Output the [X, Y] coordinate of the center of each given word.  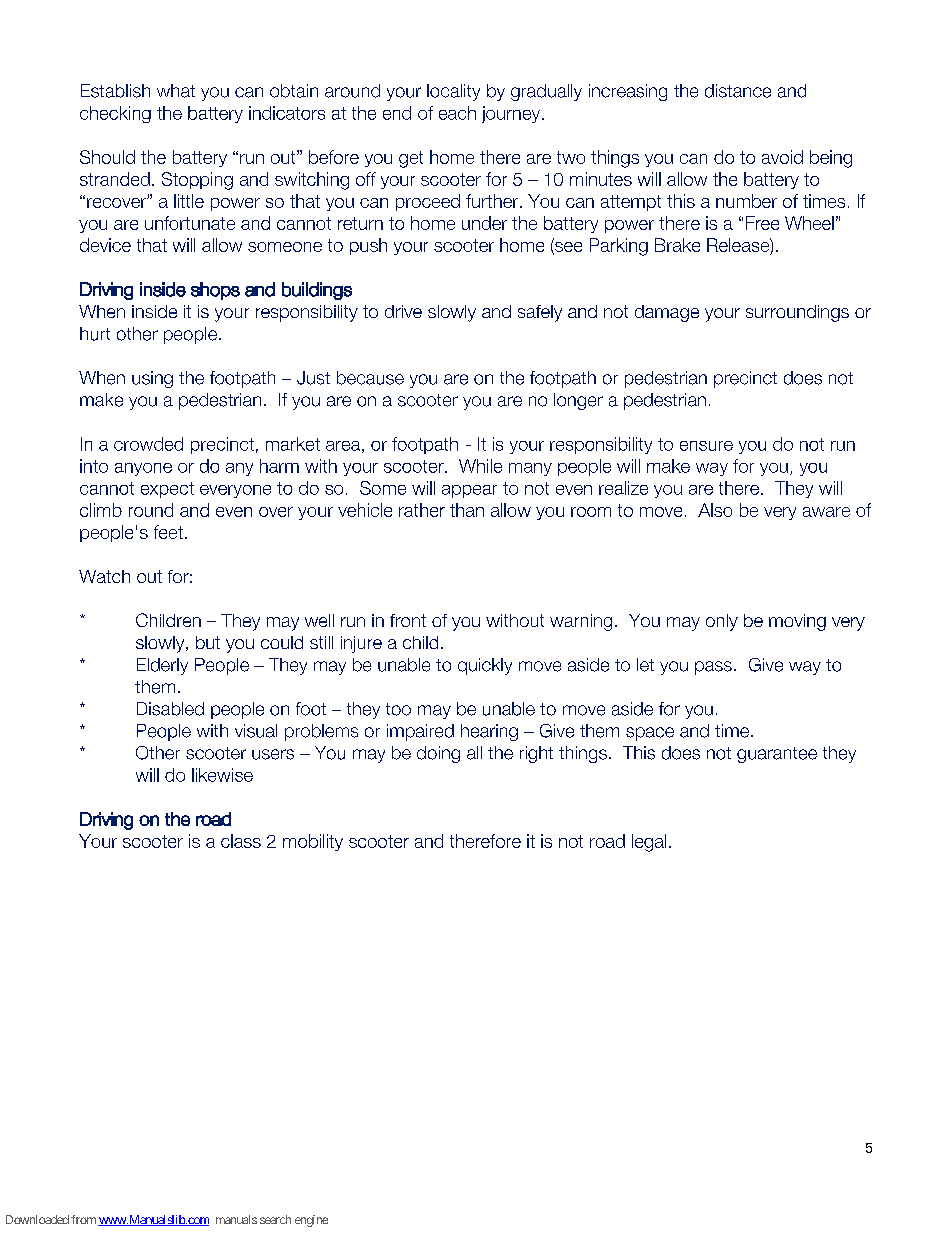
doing [438, 754]
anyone [143, 469]
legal [649, 843]
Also [715, 510]
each [457, 113]
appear [469, 491]
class [241, 841]
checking [115, 114]
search [275, 1219]
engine [311, 1221]
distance [738, 91]
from [83, 1219]
